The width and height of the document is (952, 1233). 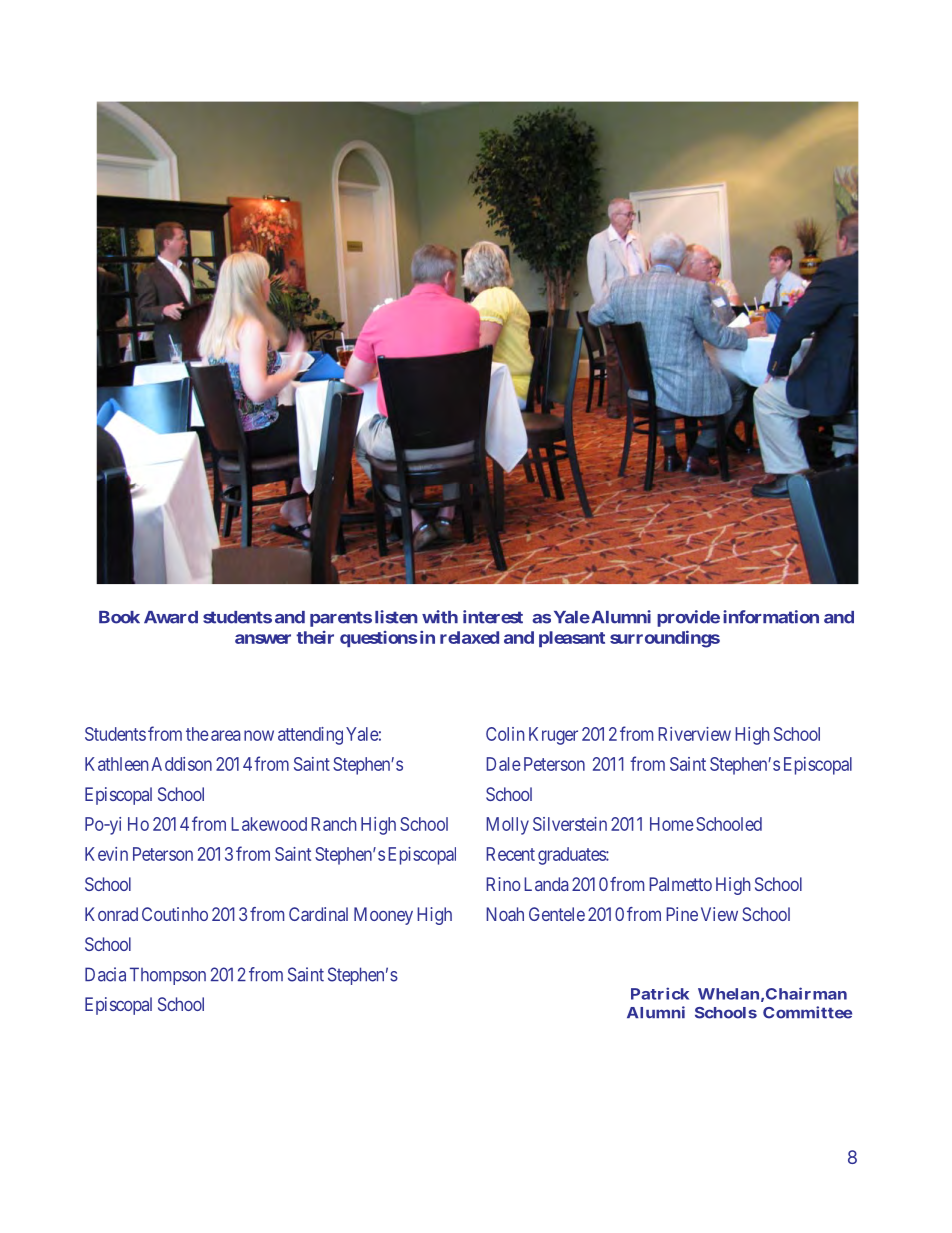 What do you see at coordinates (505, 734) in the document?
I see `Colin` at bounding box center [505, 734].
